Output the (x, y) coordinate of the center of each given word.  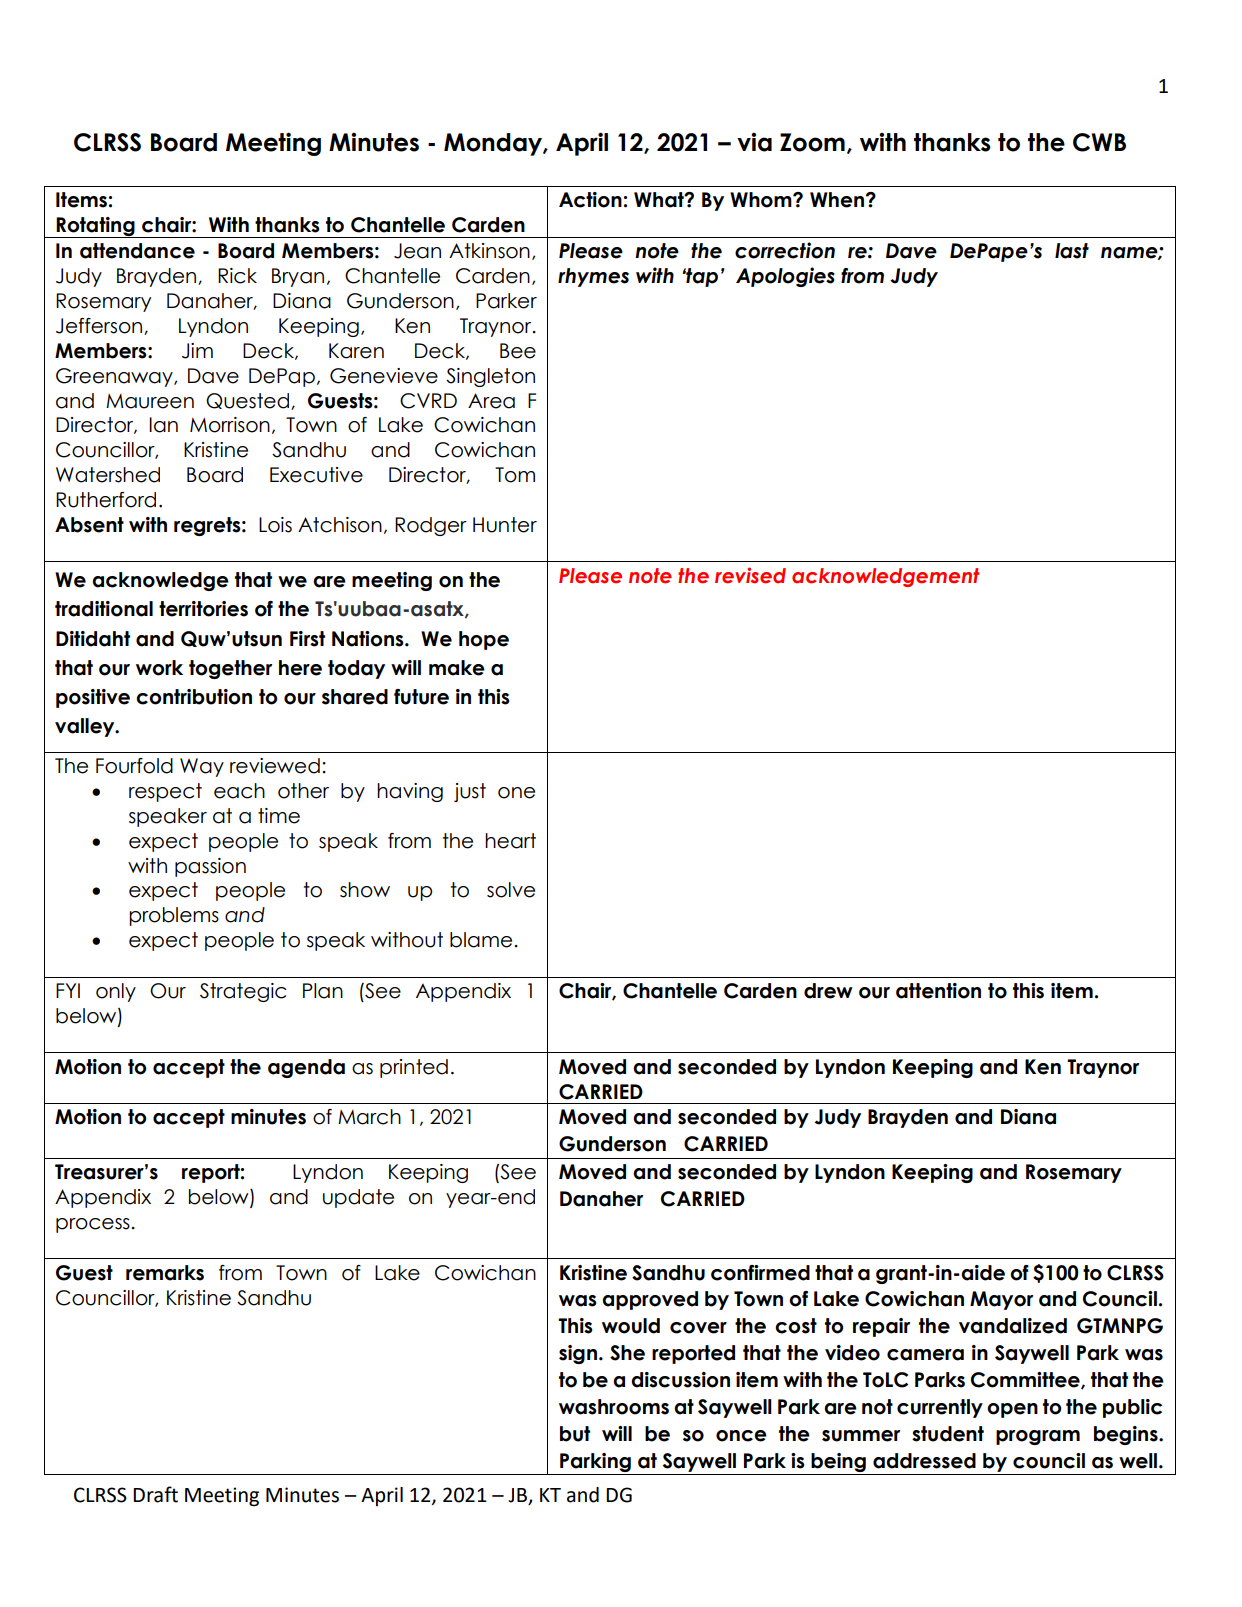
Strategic (243, 992)
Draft (155, 1494)
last (1072, 251)
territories (203, 609)
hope (484, 640)
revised (750, 575)
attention (938, 991)
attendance (137, 251)
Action (590, 200)
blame (481, 940)
